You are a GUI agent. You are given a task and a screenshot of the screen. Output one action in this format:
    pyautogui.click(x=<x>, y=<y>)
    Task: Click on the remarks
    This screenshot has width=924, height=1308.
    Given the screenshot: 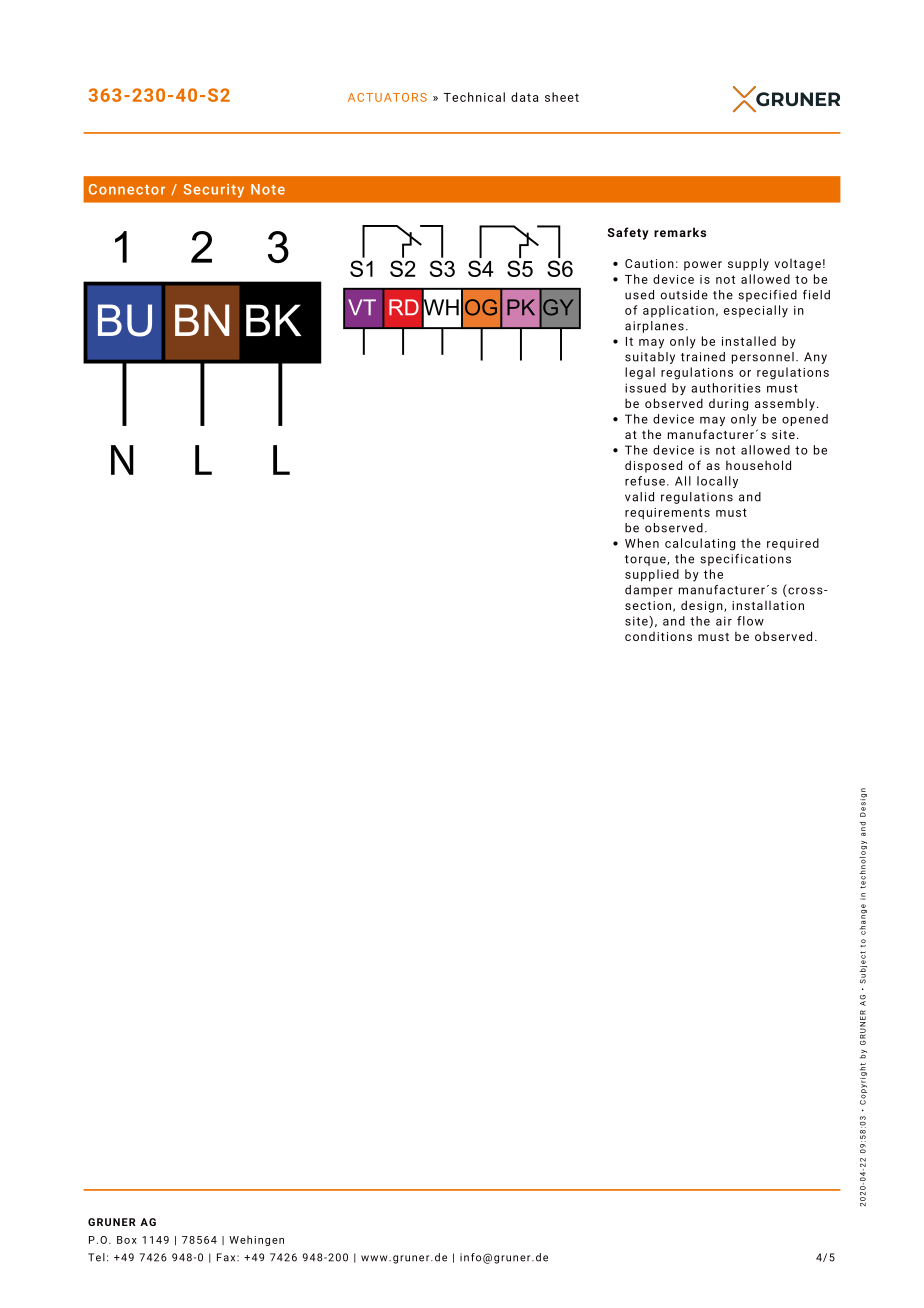 What is the action you would take?
    pyautogui.click(x=680, y=232)
